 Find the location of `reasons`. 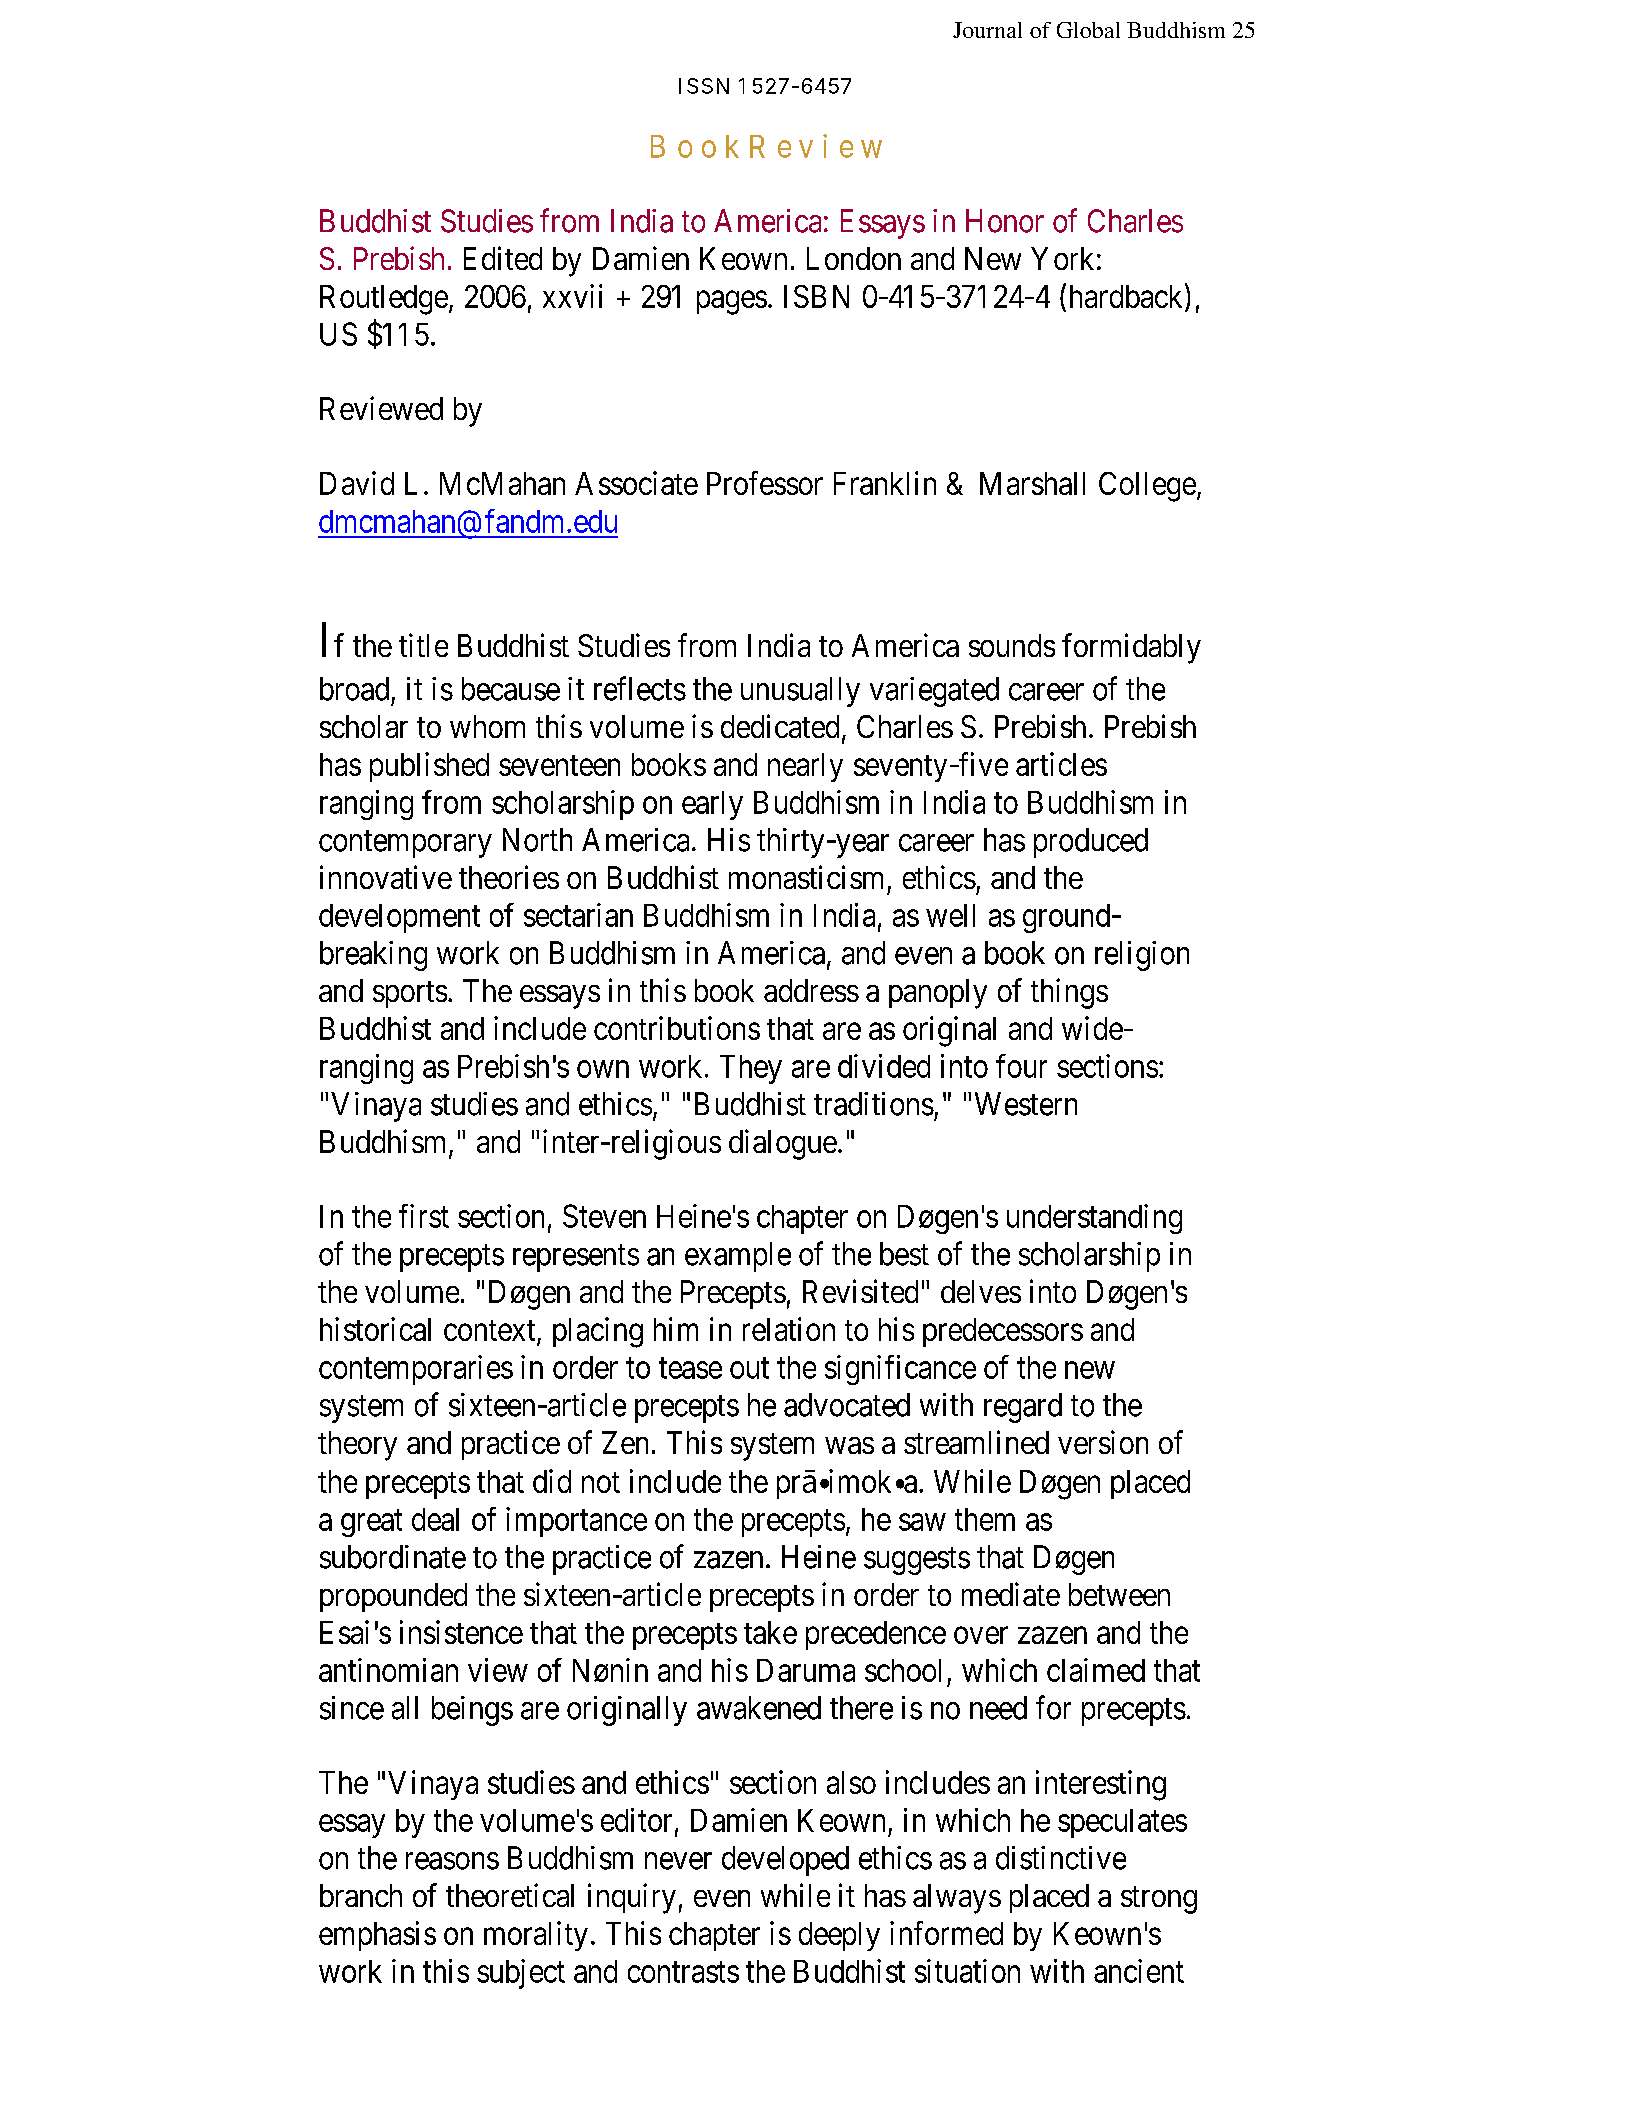

reasons is located at coordinates (452, 1861).
